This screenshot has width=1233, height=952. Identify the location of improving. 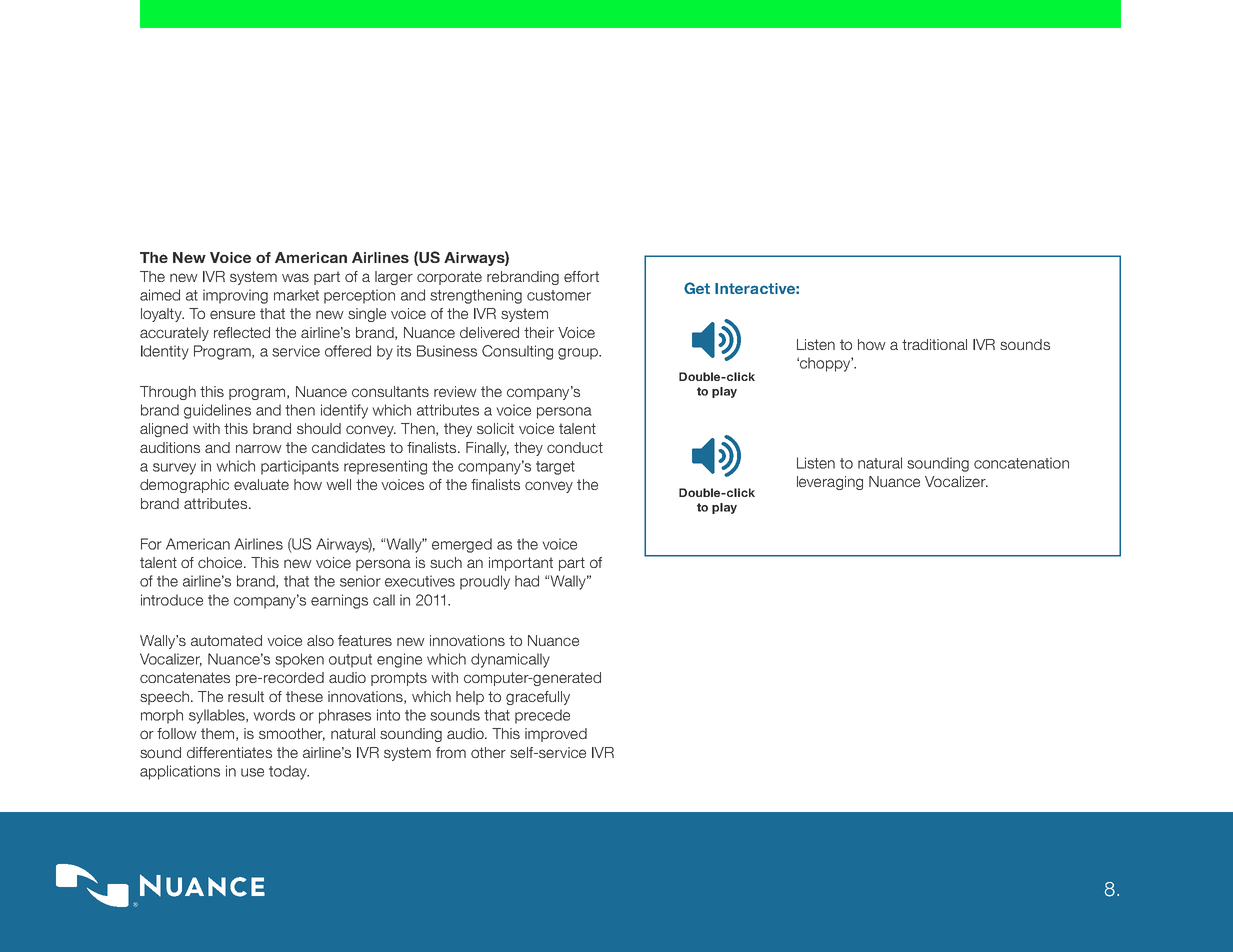
(235, 296).
